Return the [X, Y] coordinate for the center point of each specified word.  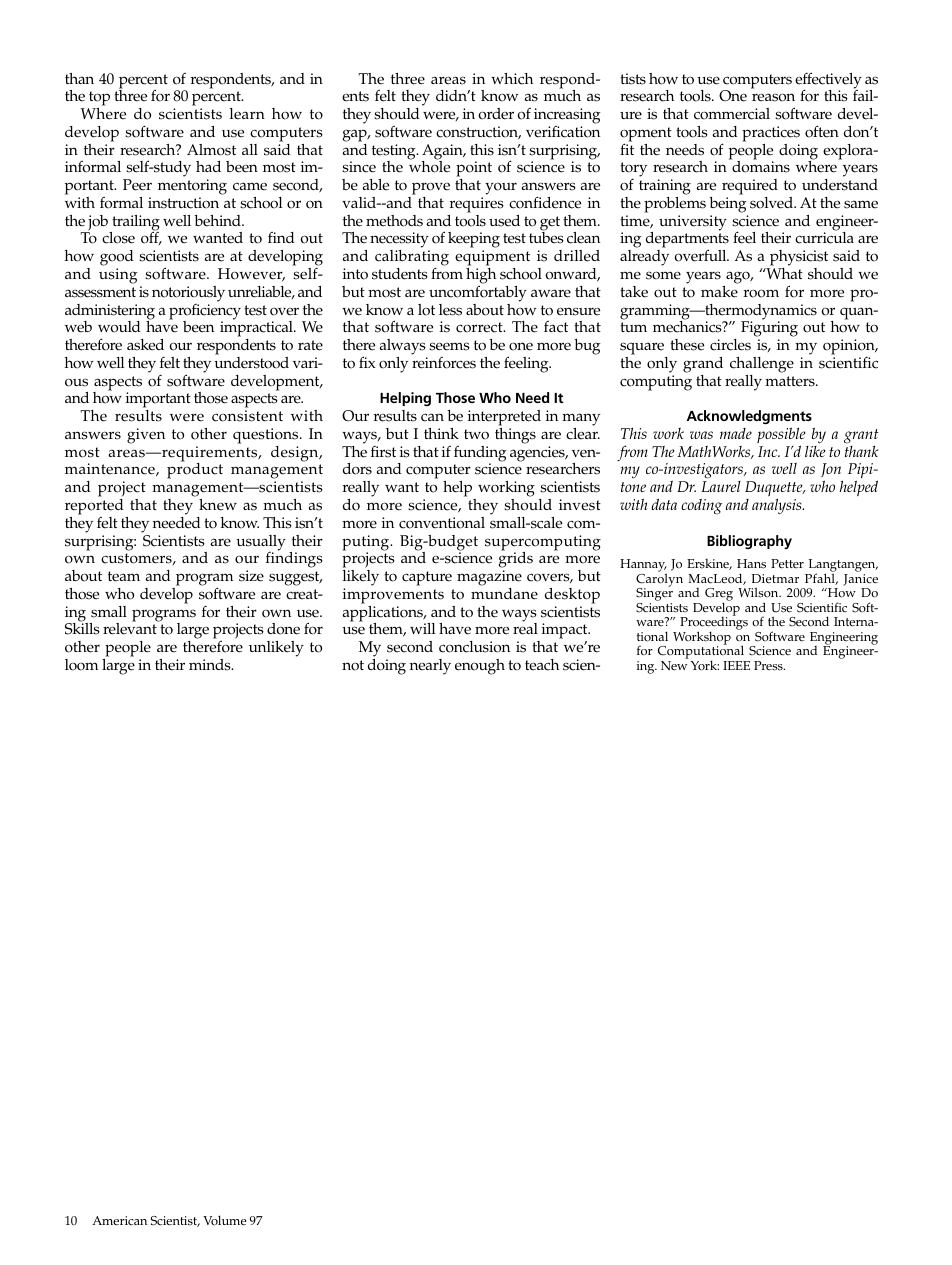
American [119, 1221]
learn [247, 114]
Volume [225, 1220]
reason [773, 97]
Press [769, 666]
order [496, 114]
